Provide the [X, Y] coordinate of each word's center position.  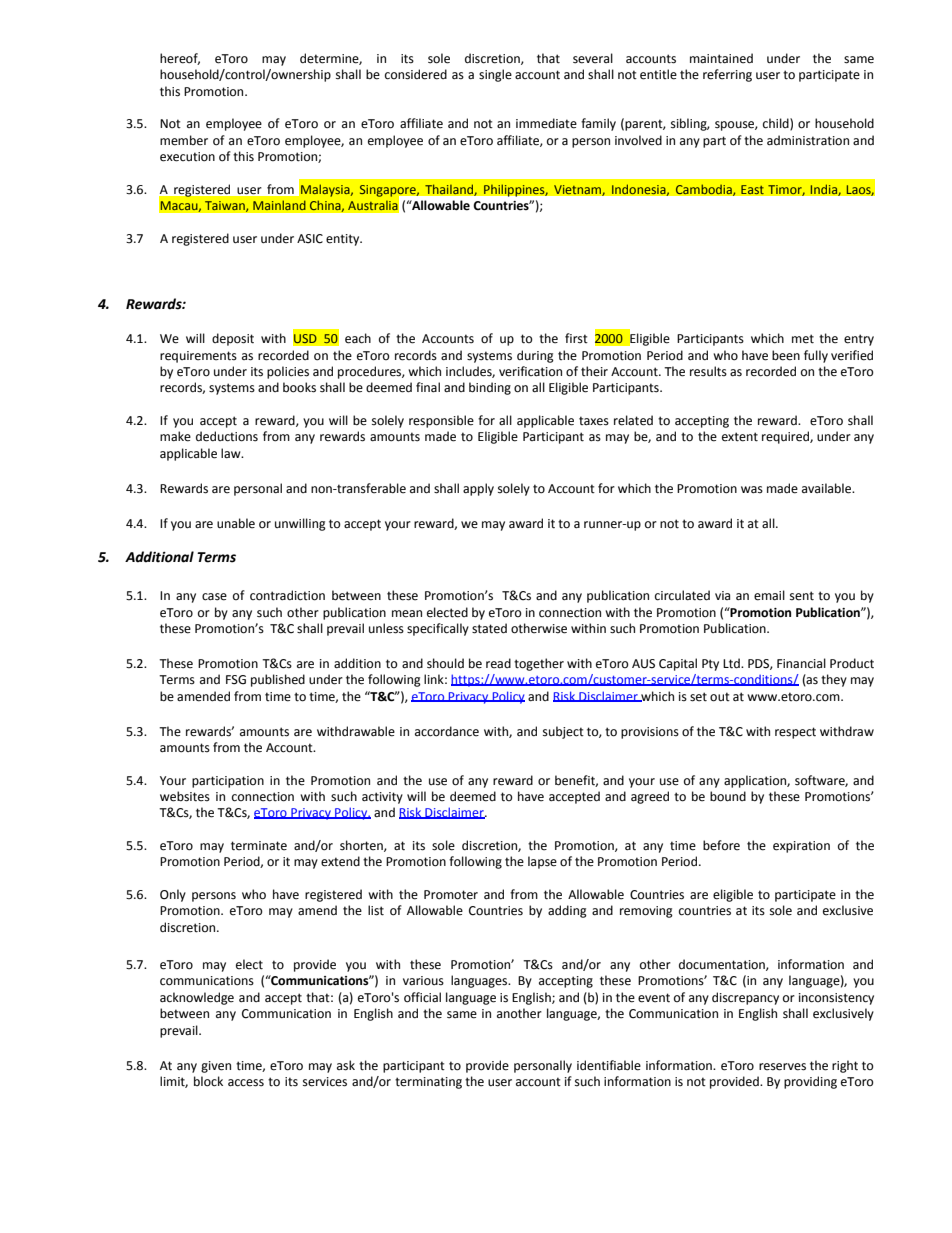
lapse [542, 862]
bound [728, 796]
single [495, 75]
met [803, 339]
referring [727, 75]
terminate [259, 846]
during [535, 356]
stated [489, 628]
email [769, 595]
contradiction [287, 595]
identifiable [609, 1065]
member [184, 140]
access [246, 1083]
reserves [782, 1067]
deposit [233, 339]
